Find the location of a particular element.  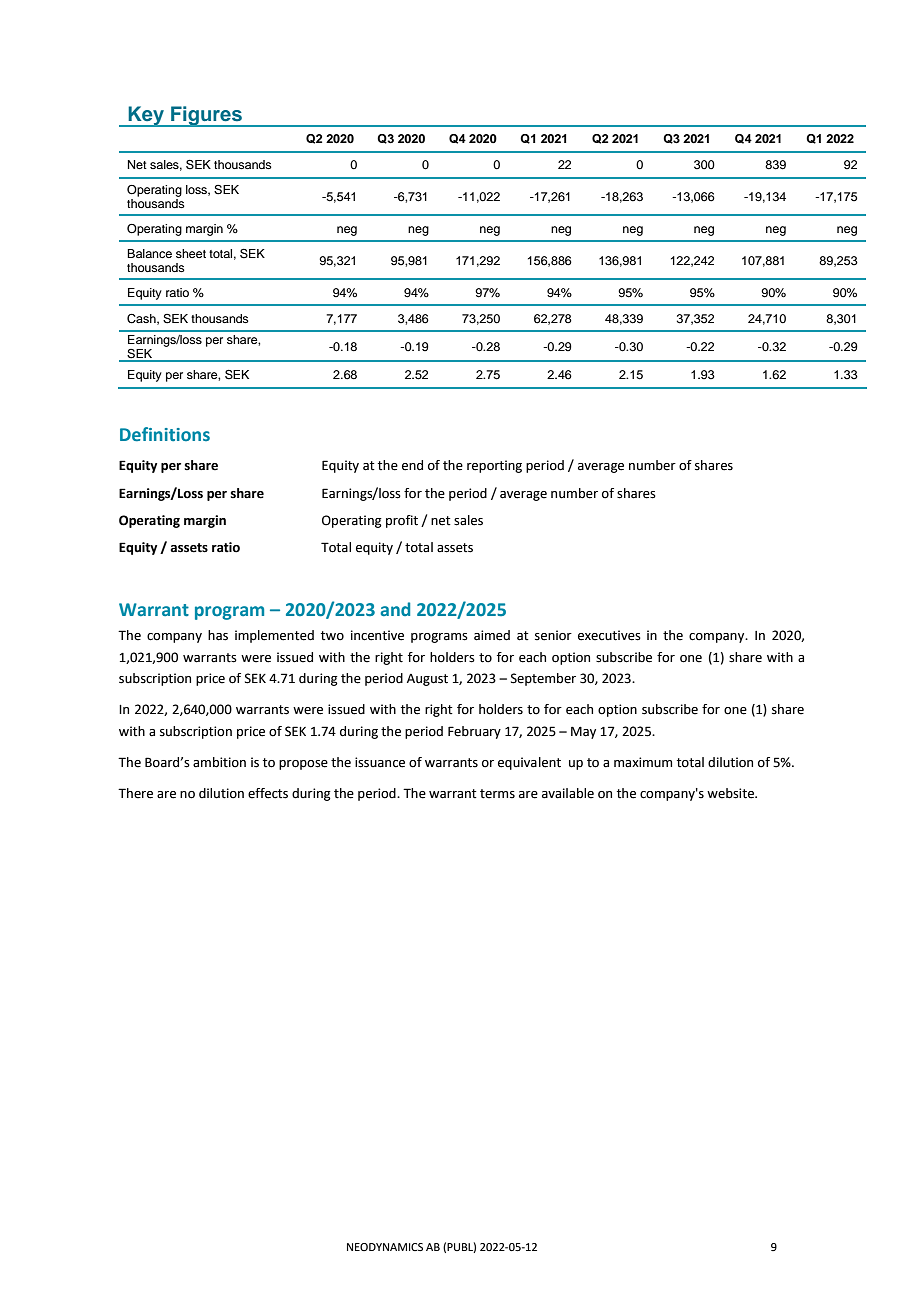

Figures is located at coordinates (206, 116).
